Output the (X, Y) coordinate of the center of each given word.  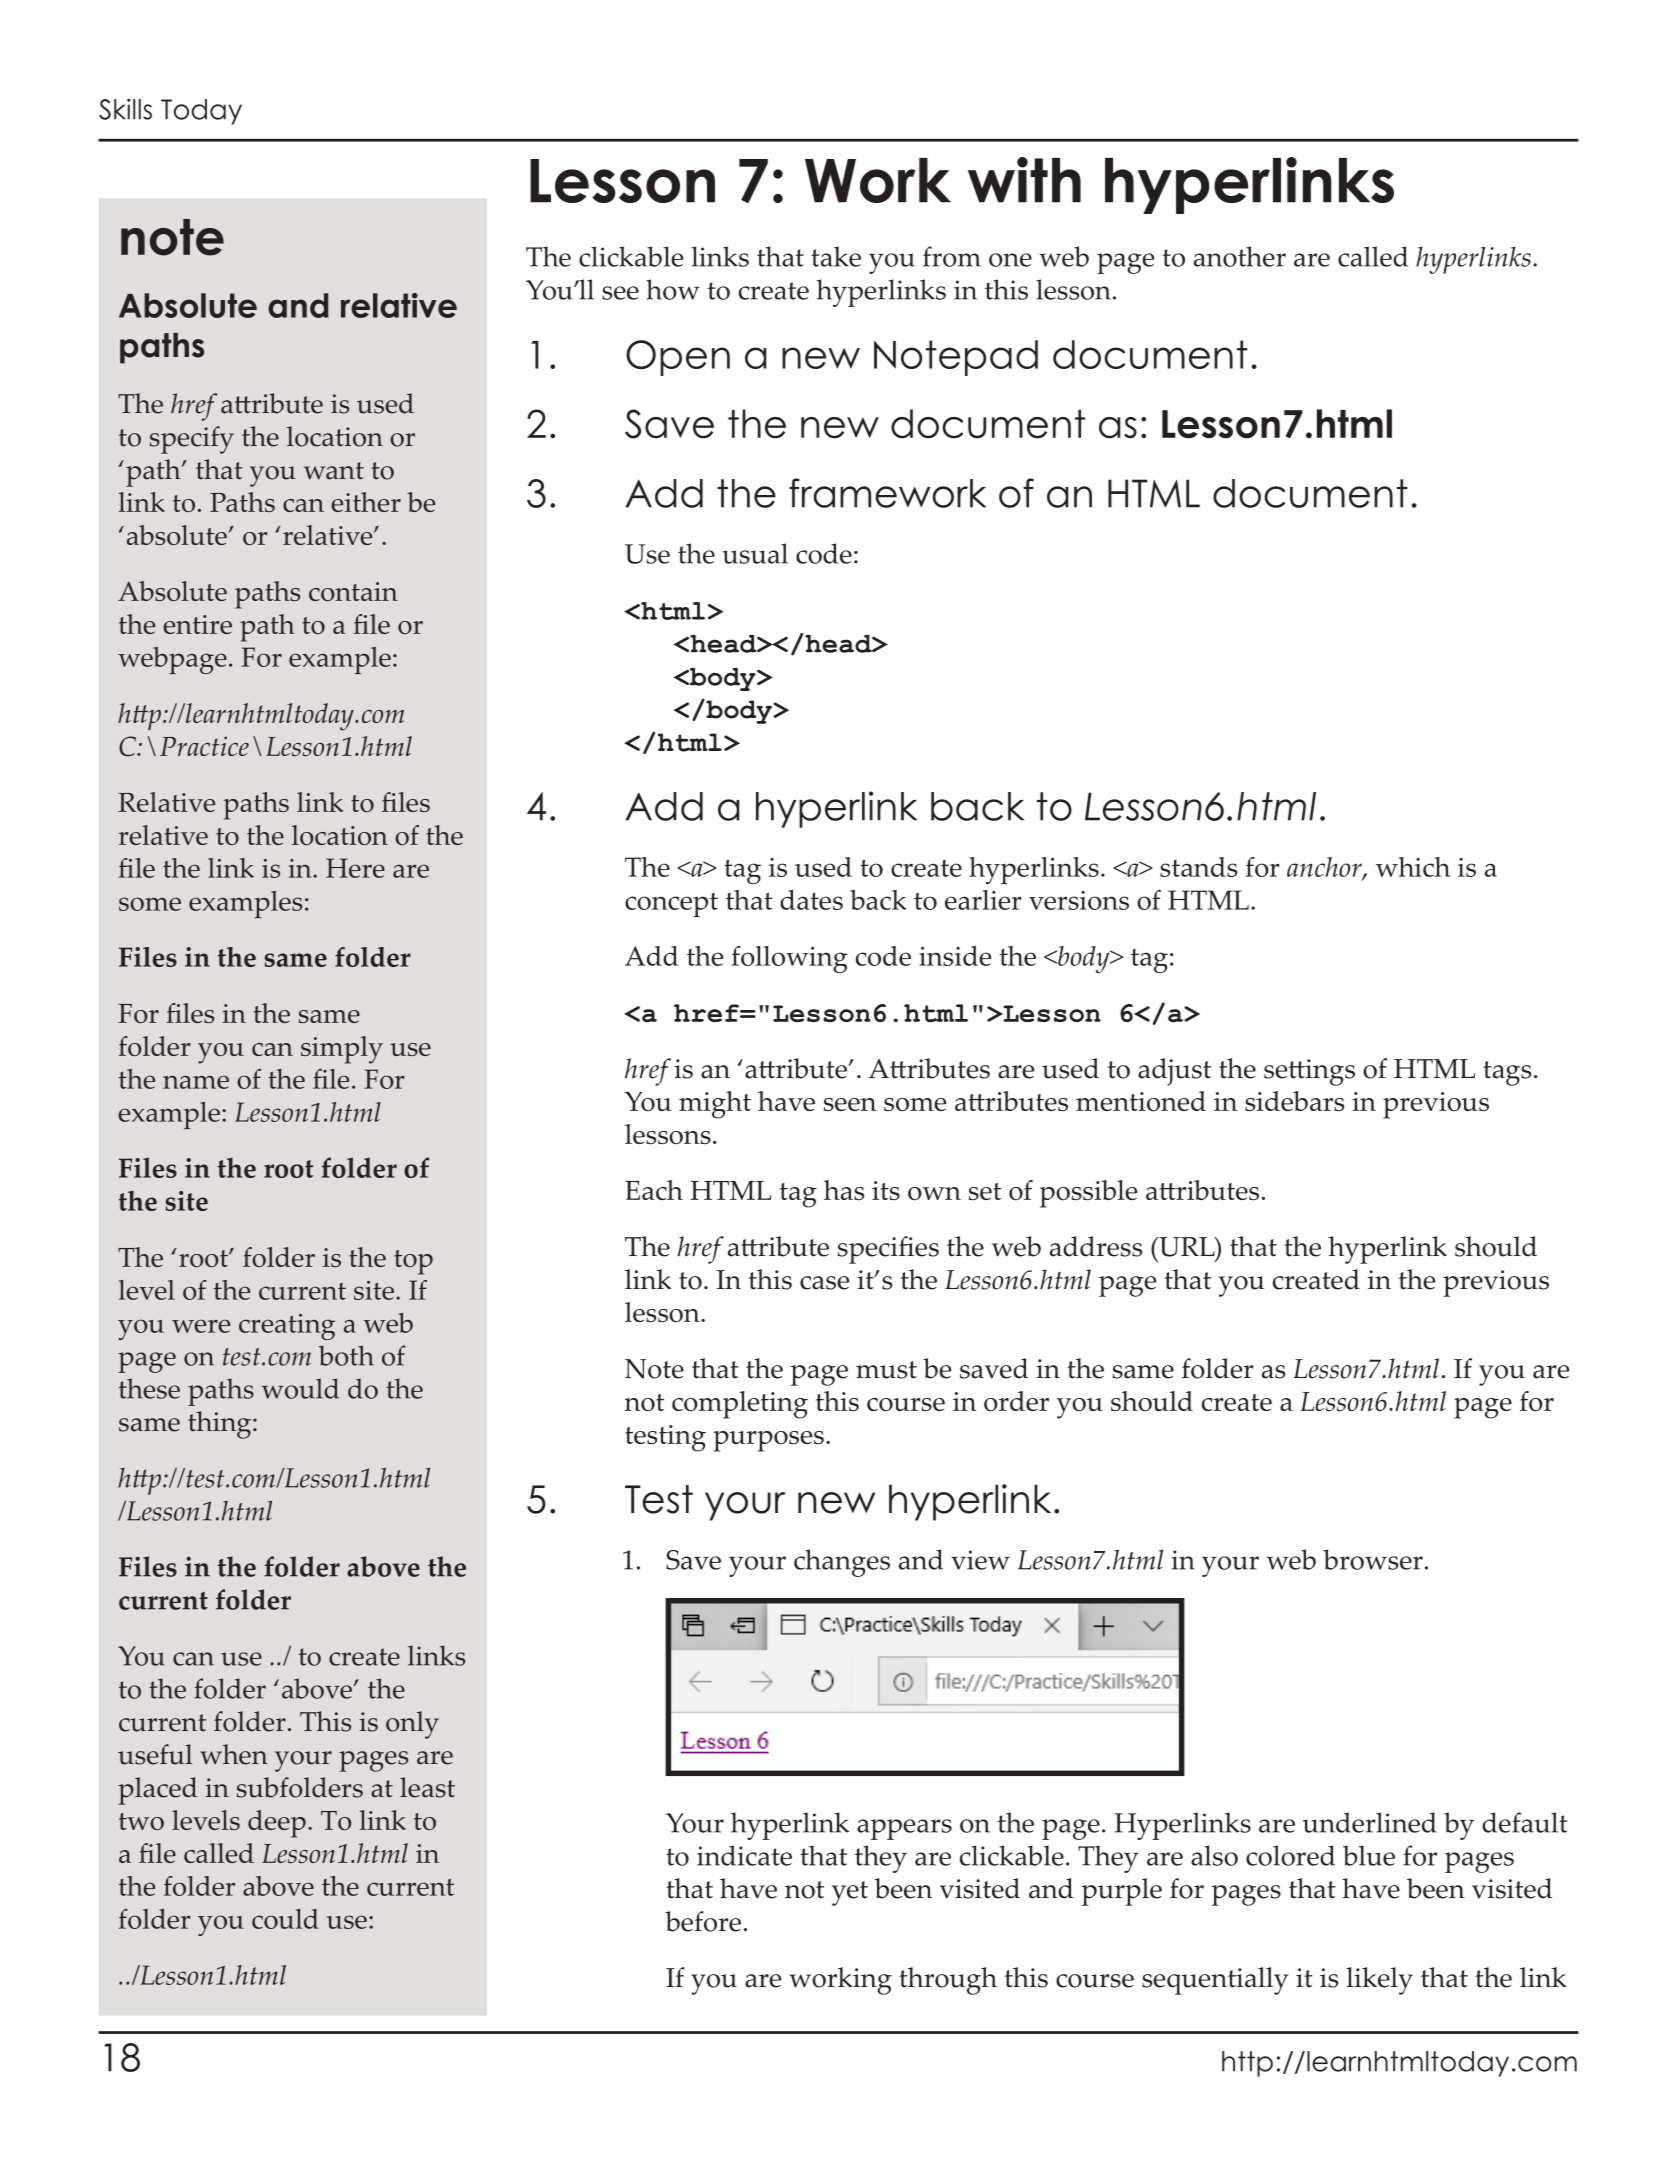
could (285, 1919)
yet (850, 1893)
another (1240, 256)
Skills (125, 109)
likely (1379, 1981)
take (836, 256)
